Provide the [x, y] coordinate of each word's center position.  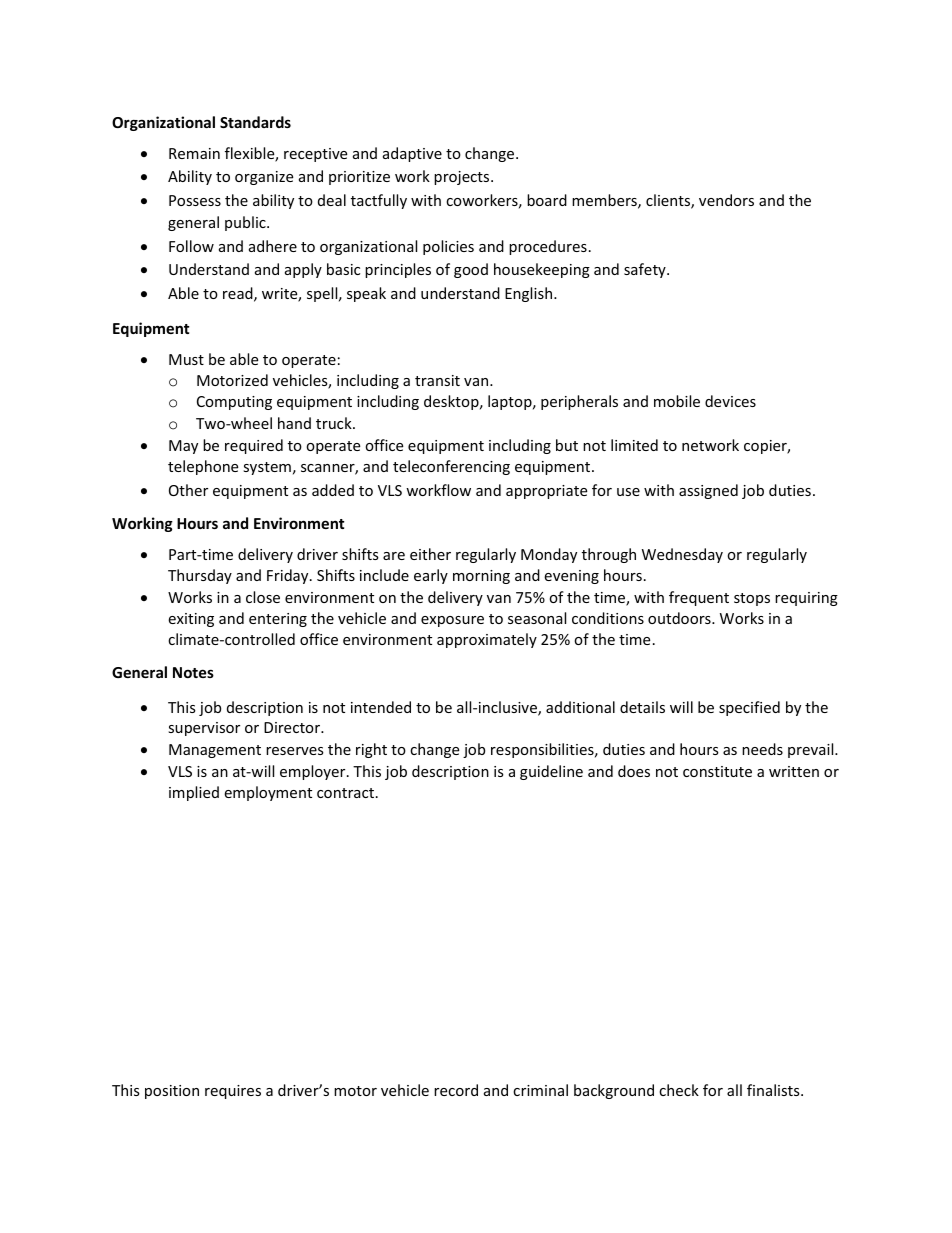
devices [730, 401]
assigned [708, 491]
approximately [487, 640]
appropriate [546, 492]
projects [463, 178]
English [530, 294]
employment [268, 793]
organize [264, 178]
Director [293, 727]
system [267, 468]
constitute [717, 771]
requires [233, 1092]
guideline [551, 772]
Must [186, 359]
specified [749, 708]
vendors [726, 200]
